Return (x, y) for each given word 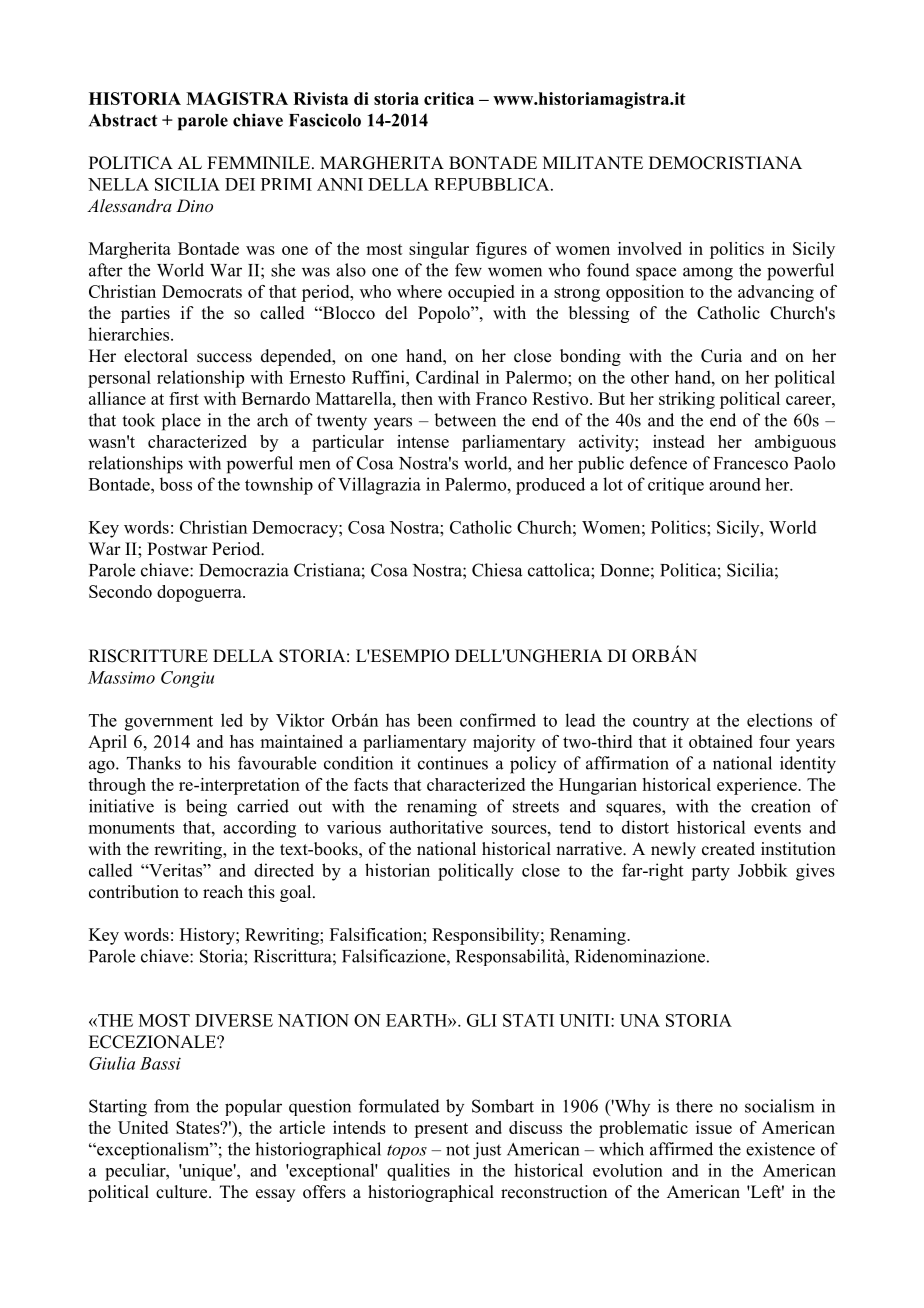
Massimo (121, 677)
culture (183, 1192)
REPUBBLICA (493, 184)
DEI (240, 184)
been (434, 720)
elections (779, 720)
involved (650, 248)
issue (714, 1127)
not (458, 1150)
